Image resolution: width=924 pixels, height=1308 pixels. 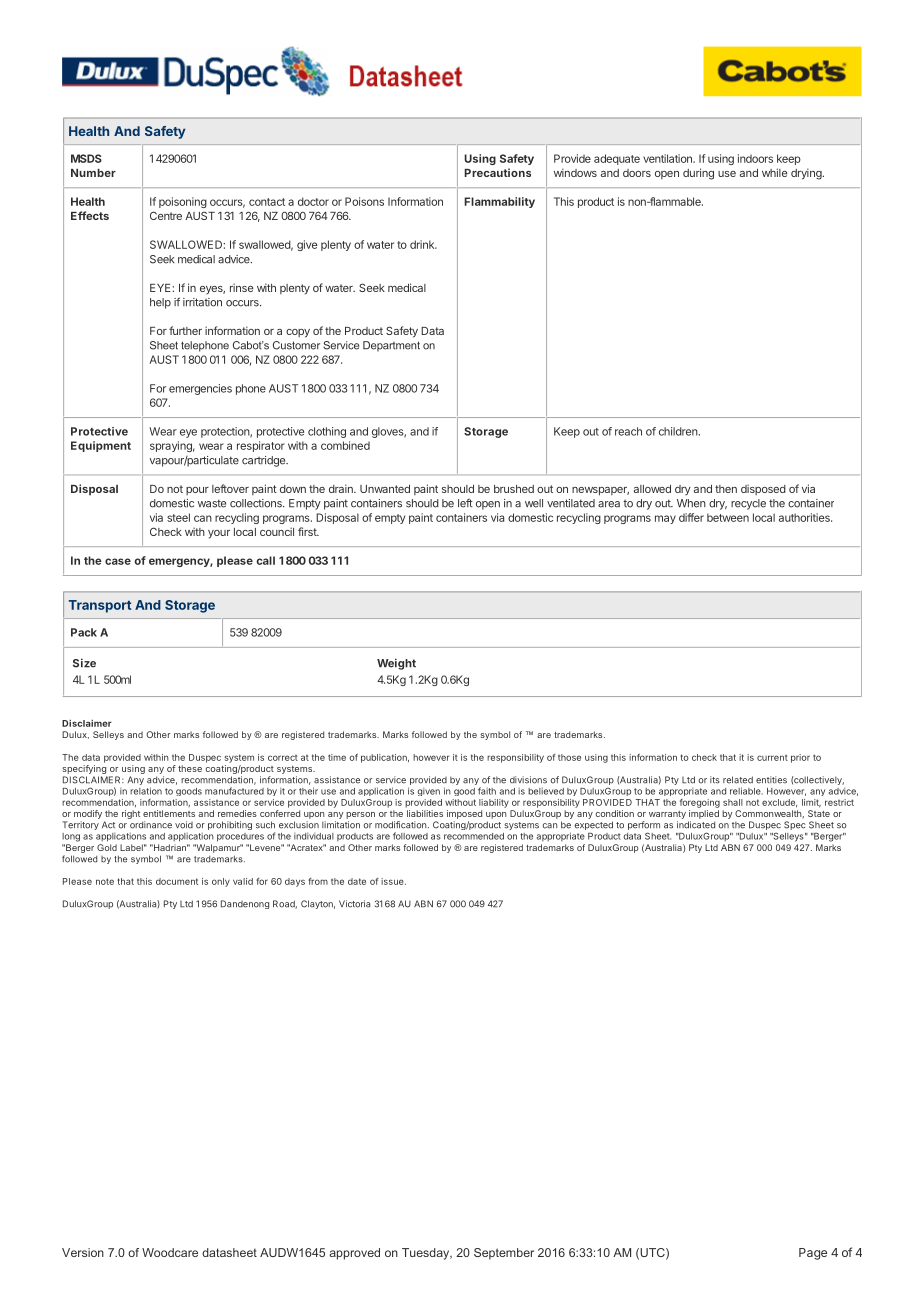 What do you see at coordinates (499, 202) in the image?
I see `Flammability` at bounding box center [499, 202].
